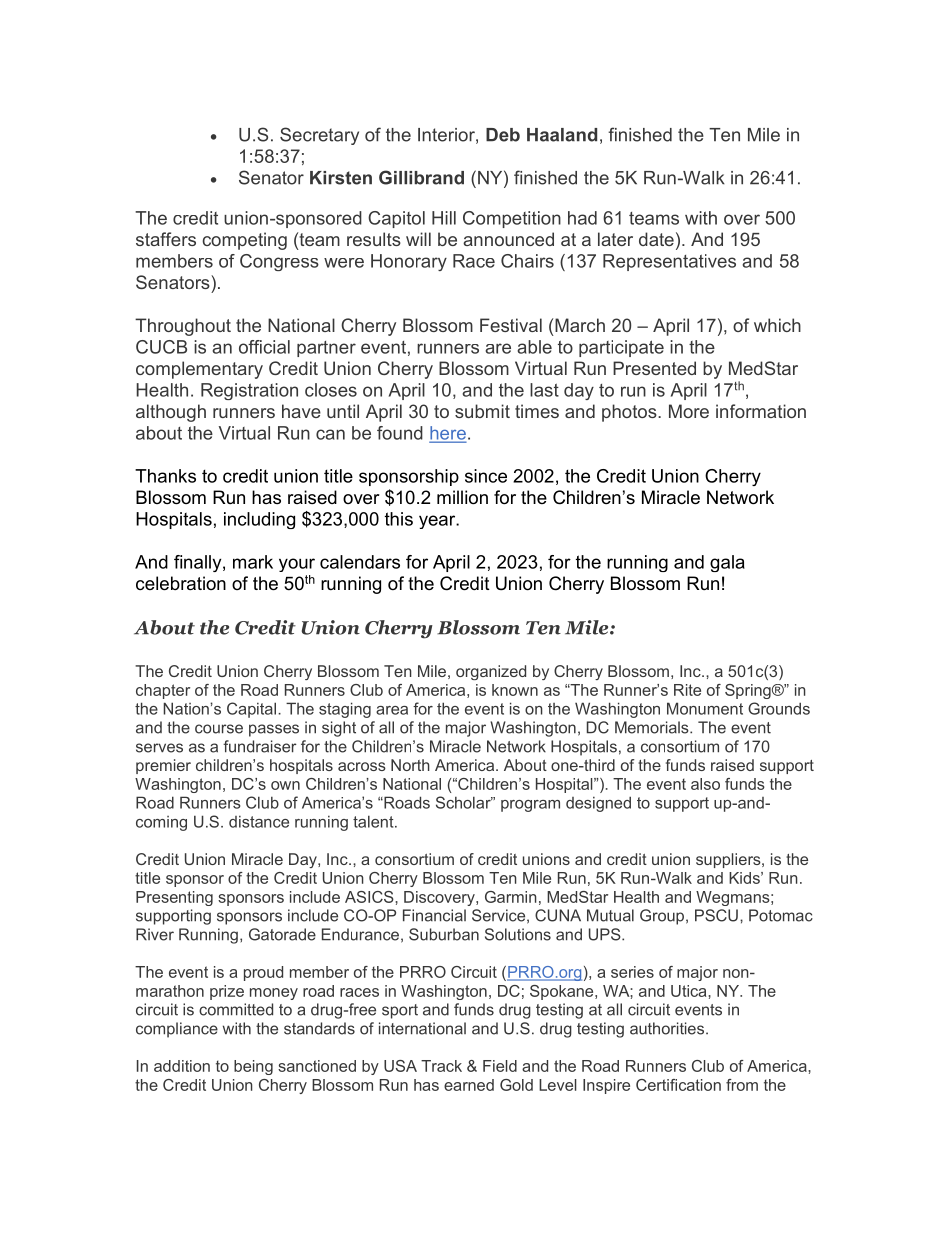 The width and height of the screenshot is (952, 1233). I want to click on celebration, so click(181, 583).
